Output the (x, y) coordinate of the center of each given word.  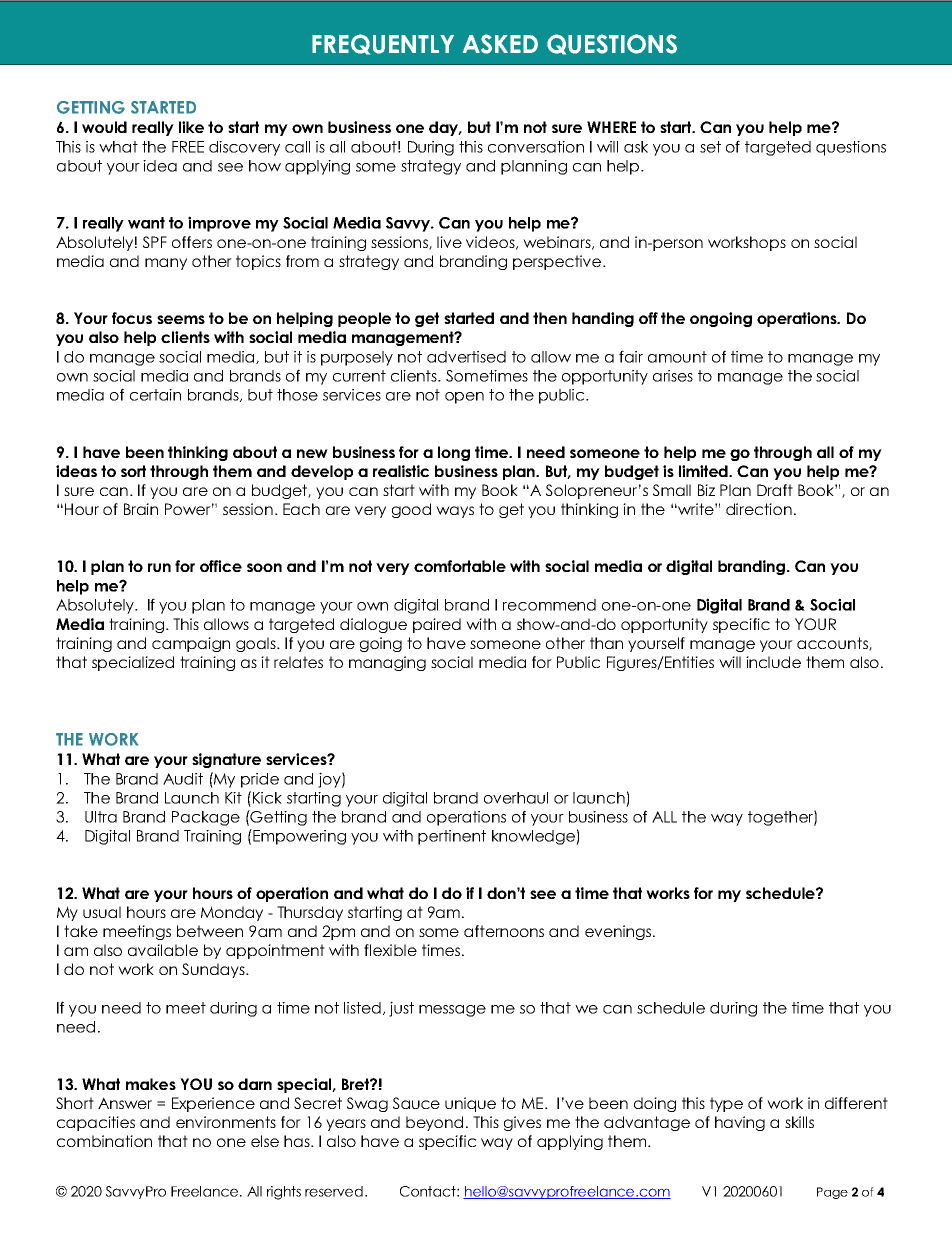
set (710, 147)
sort (133, 471)
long (454, 453)
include (773, 662)
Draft (775, 490)
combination (104, 1141)
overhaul (516, 798)
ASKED (500, 44)
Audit (183, 779)
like (191, 127)
